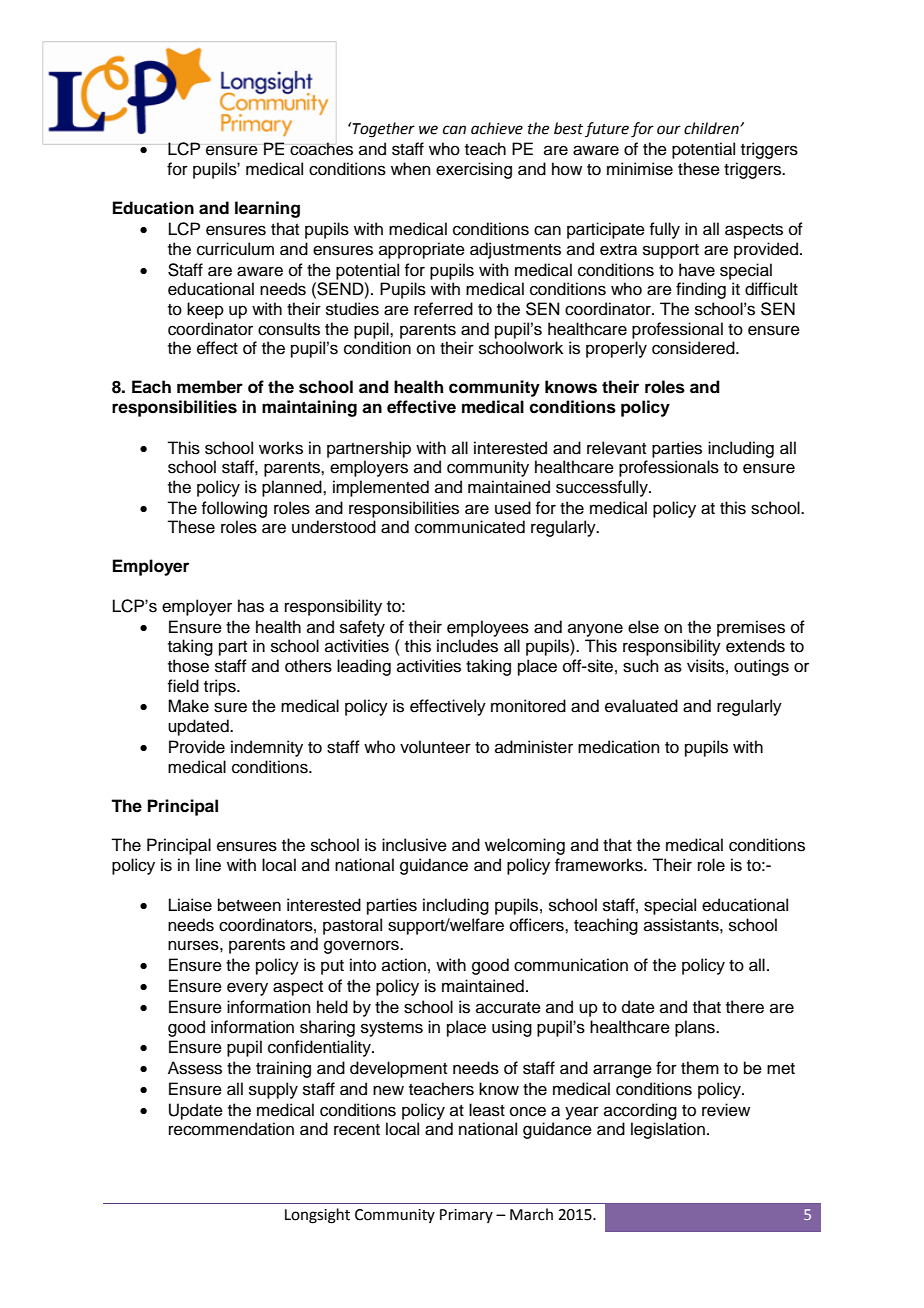  What do you see at coordinates (712, 128) in the page?
I see `children` at bounding box center [712, 128].
